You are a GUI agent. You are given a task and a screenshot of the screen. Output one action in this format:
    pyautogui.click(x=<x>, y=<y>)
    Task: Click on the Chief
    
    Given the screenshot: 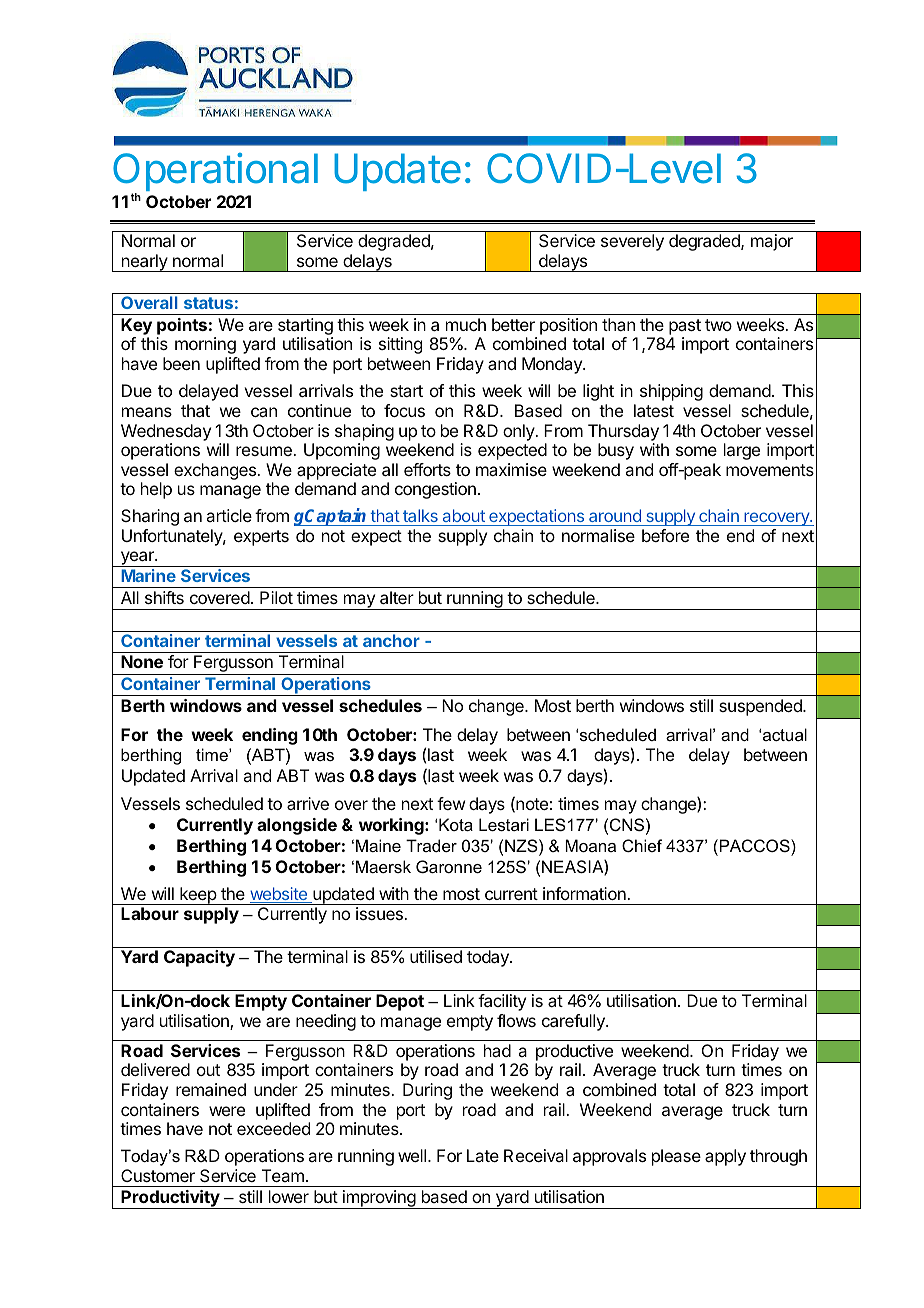 What is the action you would take?
    pyautogui.click(x=642, y=845)
